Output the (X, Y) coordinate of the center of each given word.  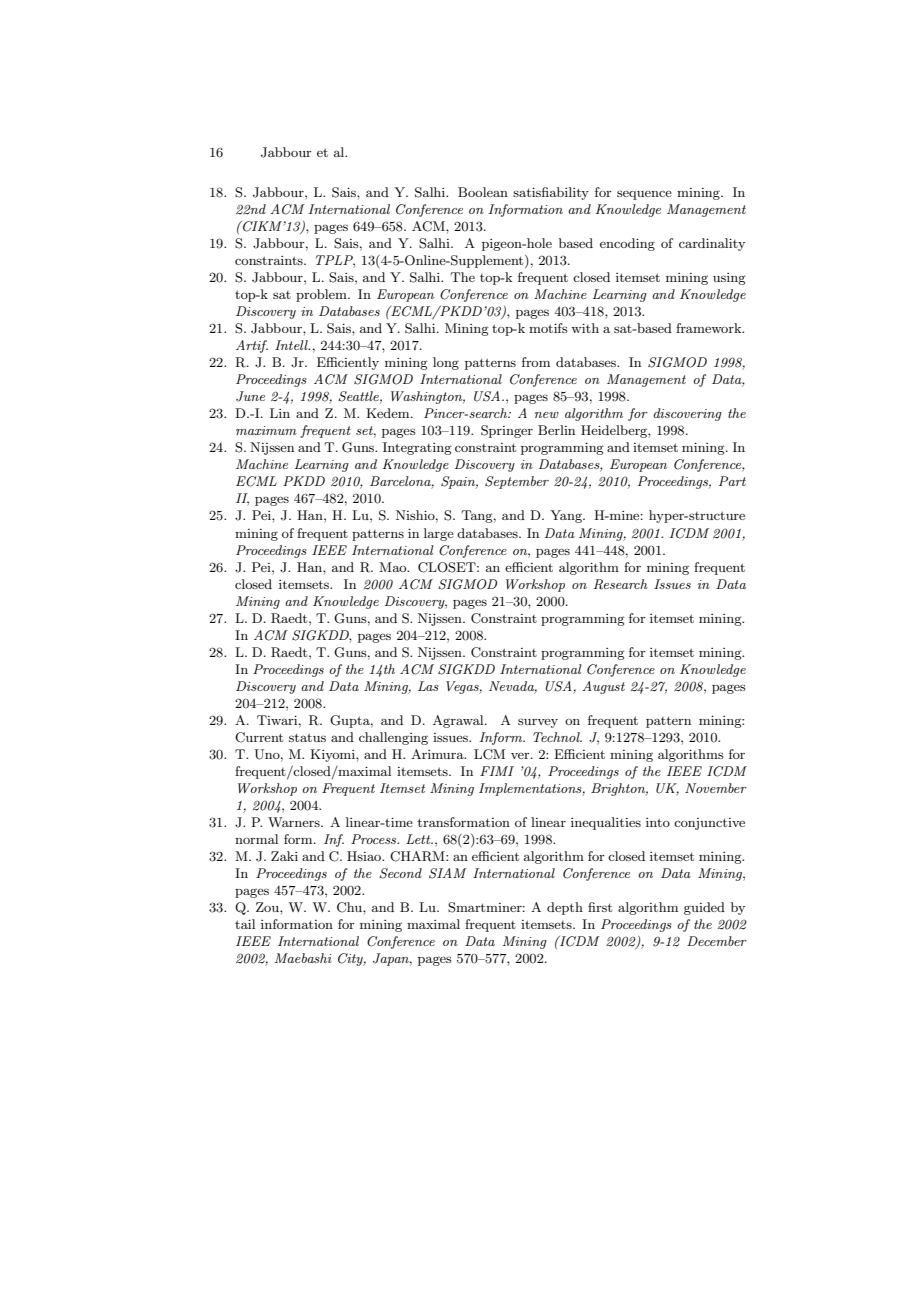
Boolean (483, 192)
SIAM (448, 873)
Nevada (513, 687)
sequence (644, 195)
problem (322, 295)
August (603, 687)
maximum (266, 430)
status (307, 737)
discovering (687, 414)
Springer (507, 431)
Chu (350, 907)
